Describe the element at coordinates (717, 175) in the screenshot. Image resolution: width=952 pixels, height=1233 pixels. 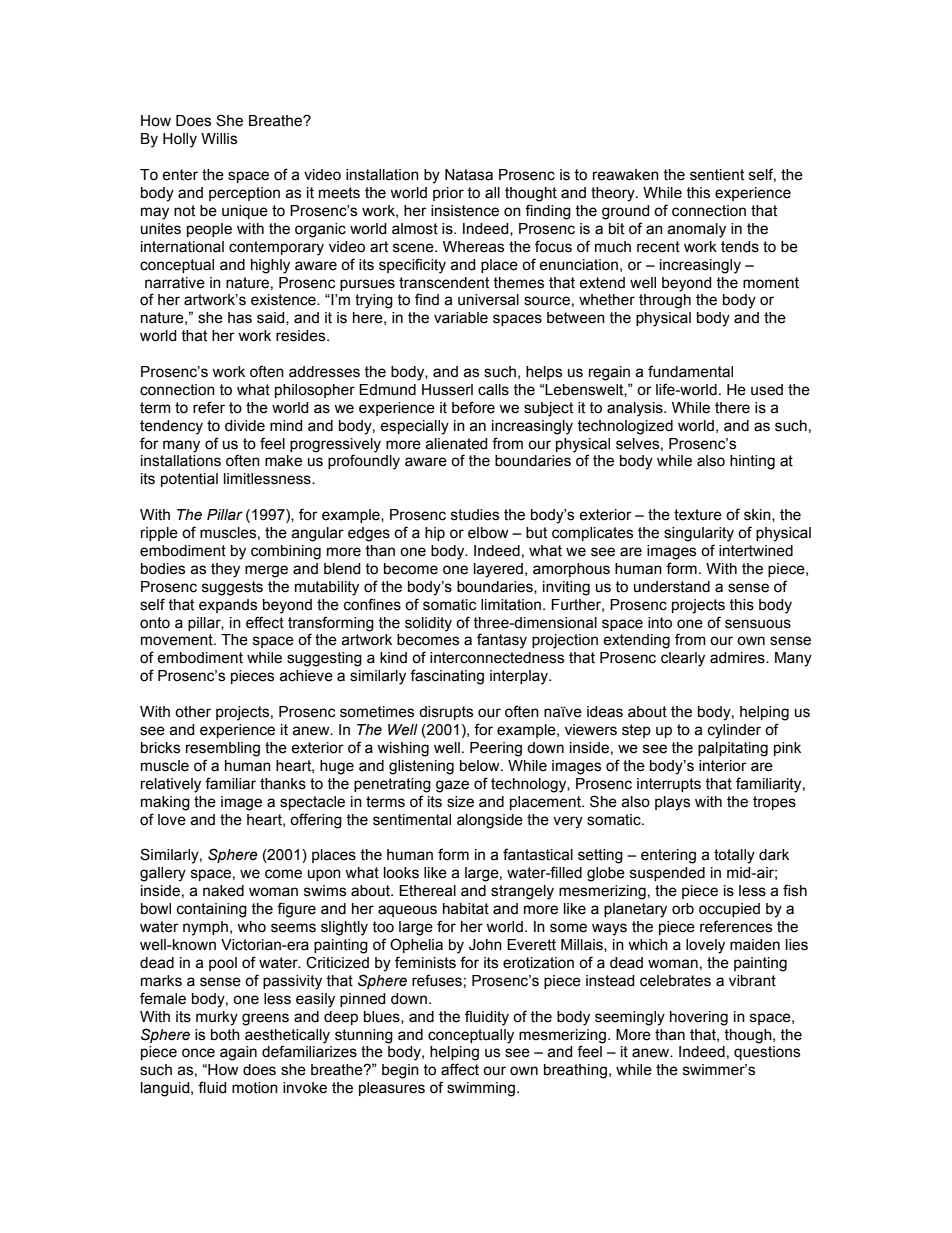
I see `sentient` at that location.
